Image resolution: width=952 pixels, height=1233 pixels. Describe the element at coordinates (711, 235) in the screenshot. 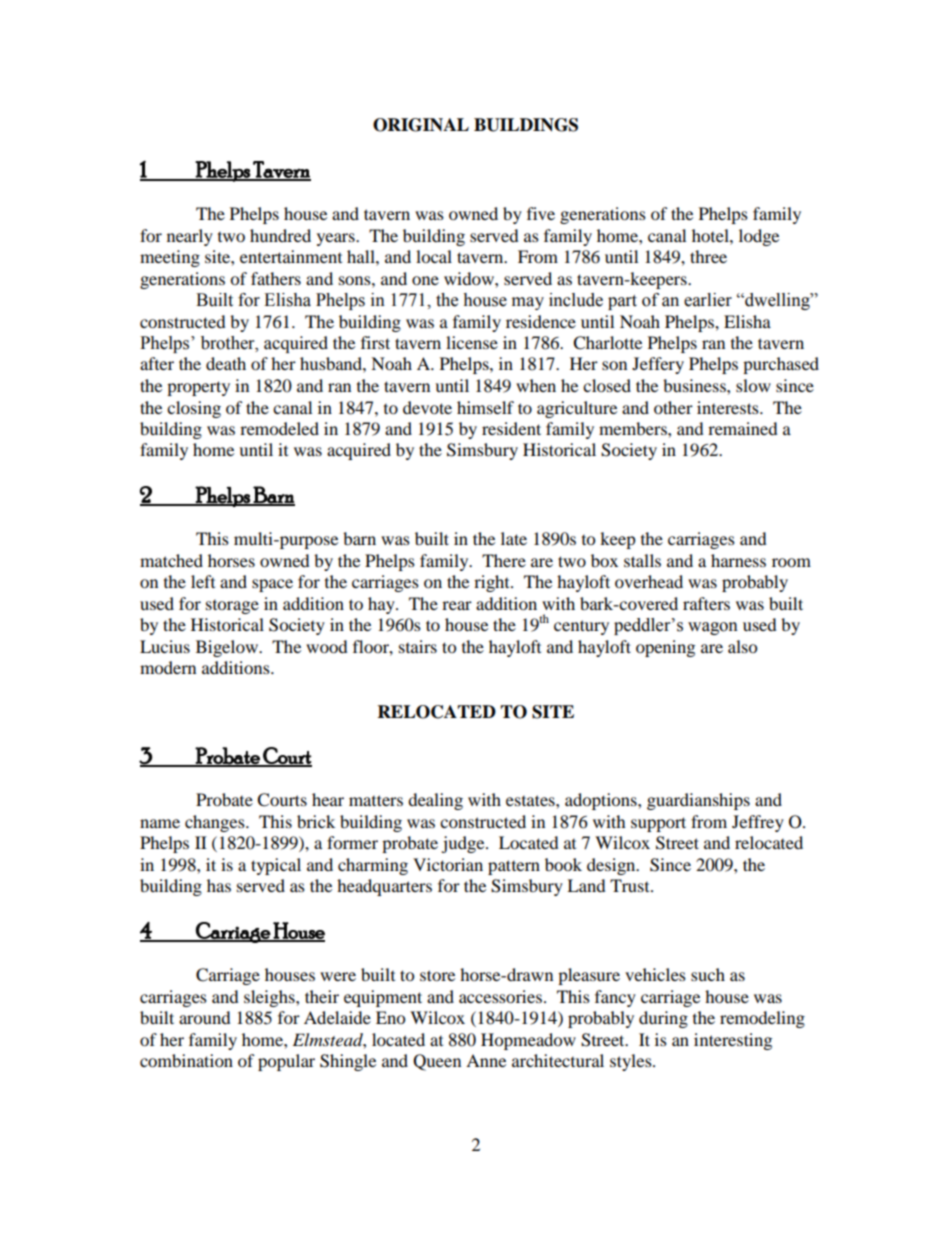

I see `hotel` at that location.
